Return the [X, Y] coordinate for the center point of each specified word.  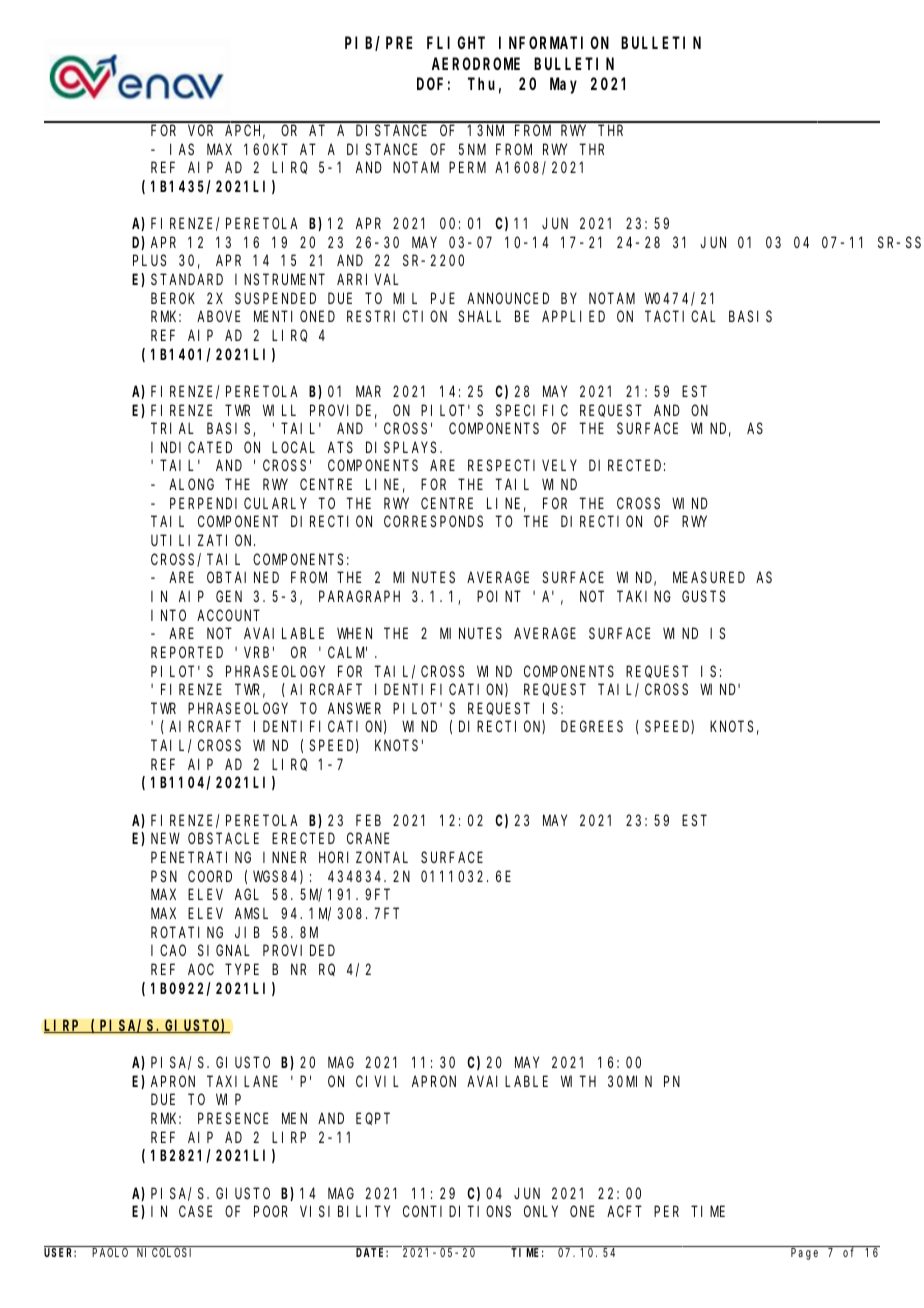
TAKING [644, 596]
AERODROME [476, 64]
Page [804, 1254]
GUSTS [703, 596]
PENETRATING [201, 857]
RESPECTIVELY [522, 466]
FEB [368, 820]
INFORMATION [554, 43]
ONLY [541, 1211]
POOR [271, 1211]
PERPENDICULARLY [238, 503]
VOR [200, 130]
